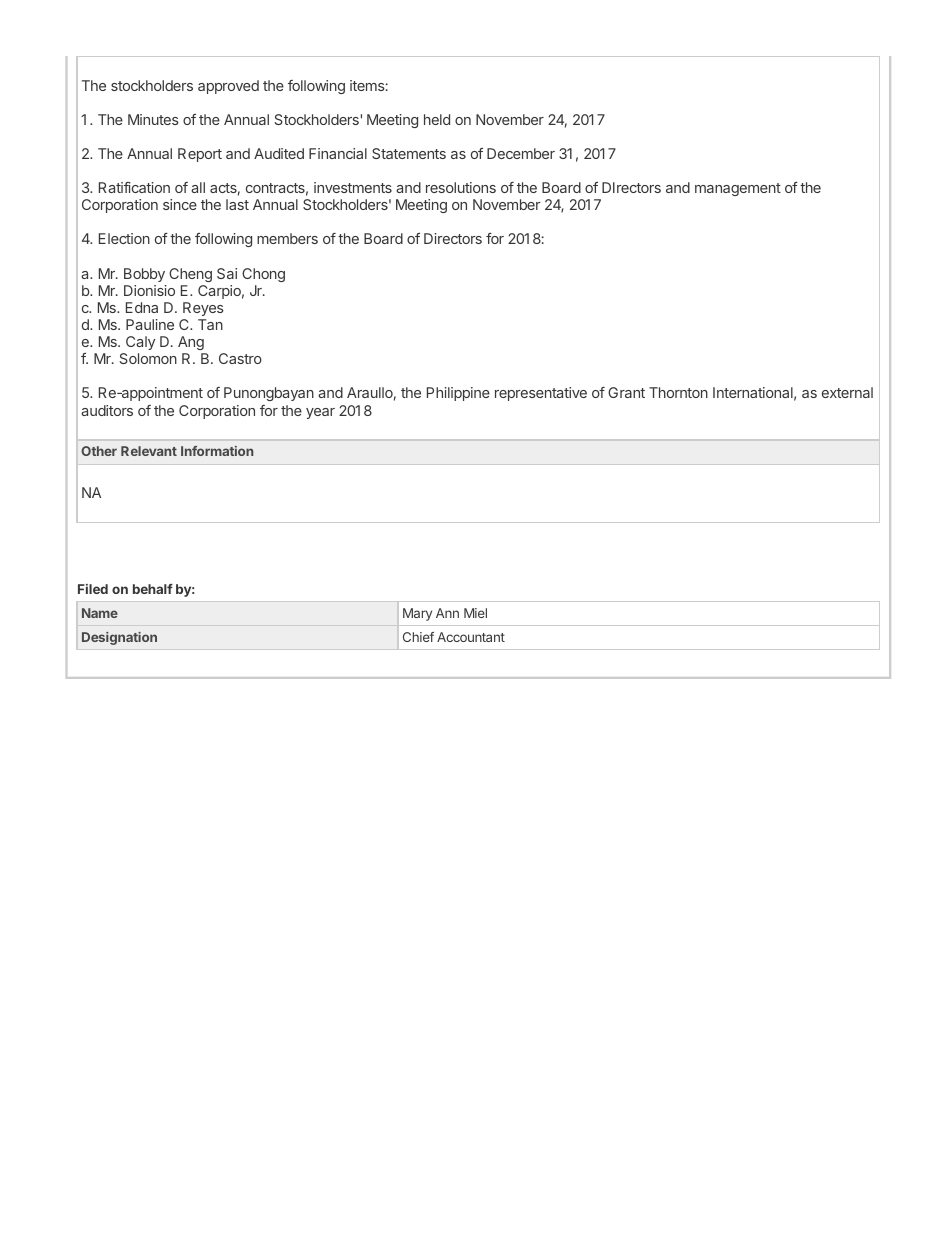 This page has width=952, height=1233. Describe the element at coordinates (678, 392) in the page. I see `Thornton` at that location.
